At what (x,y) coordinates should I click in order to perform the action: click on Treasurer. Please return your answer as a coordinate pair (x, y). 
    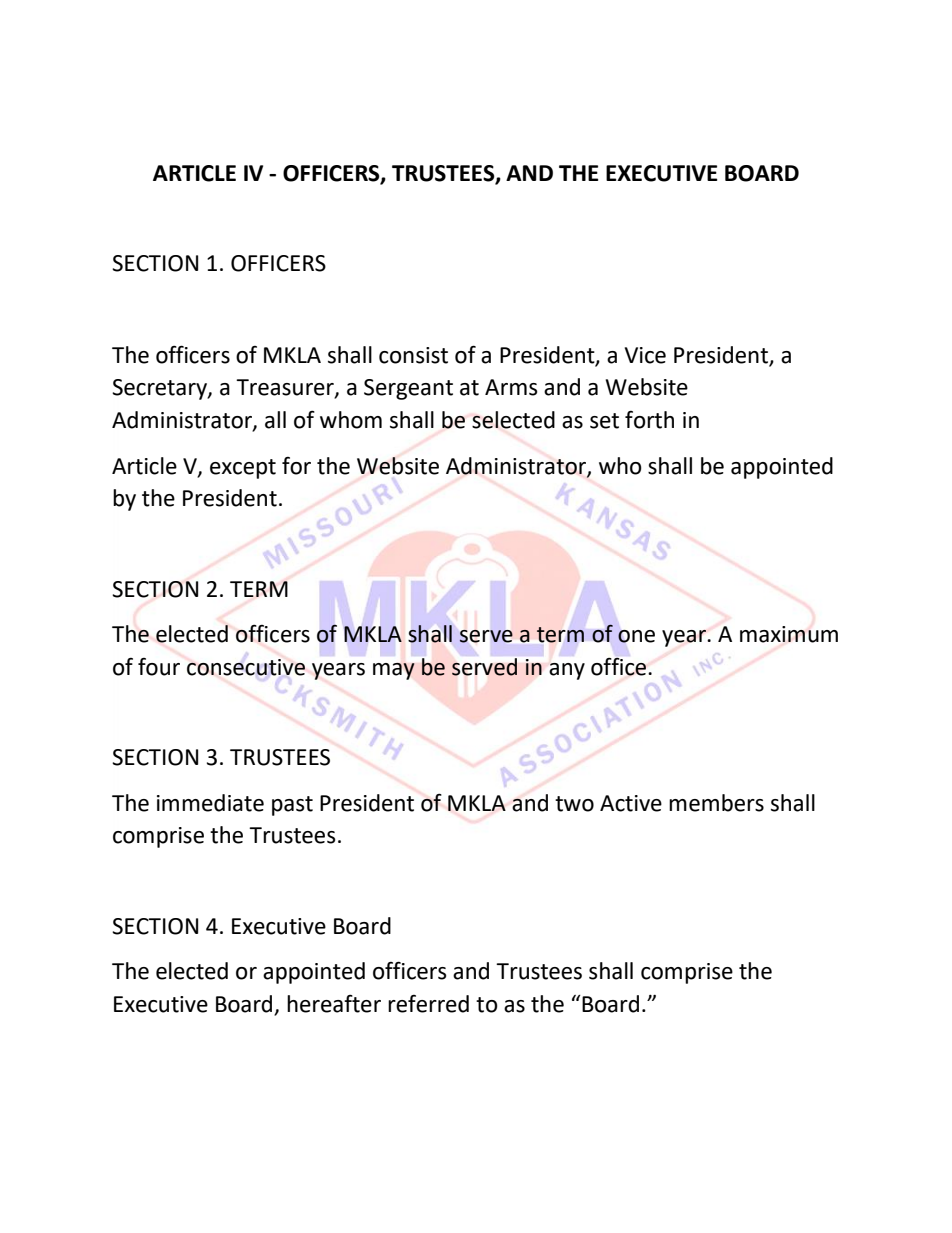
    Looking at the image, I should click on (286, 388).
